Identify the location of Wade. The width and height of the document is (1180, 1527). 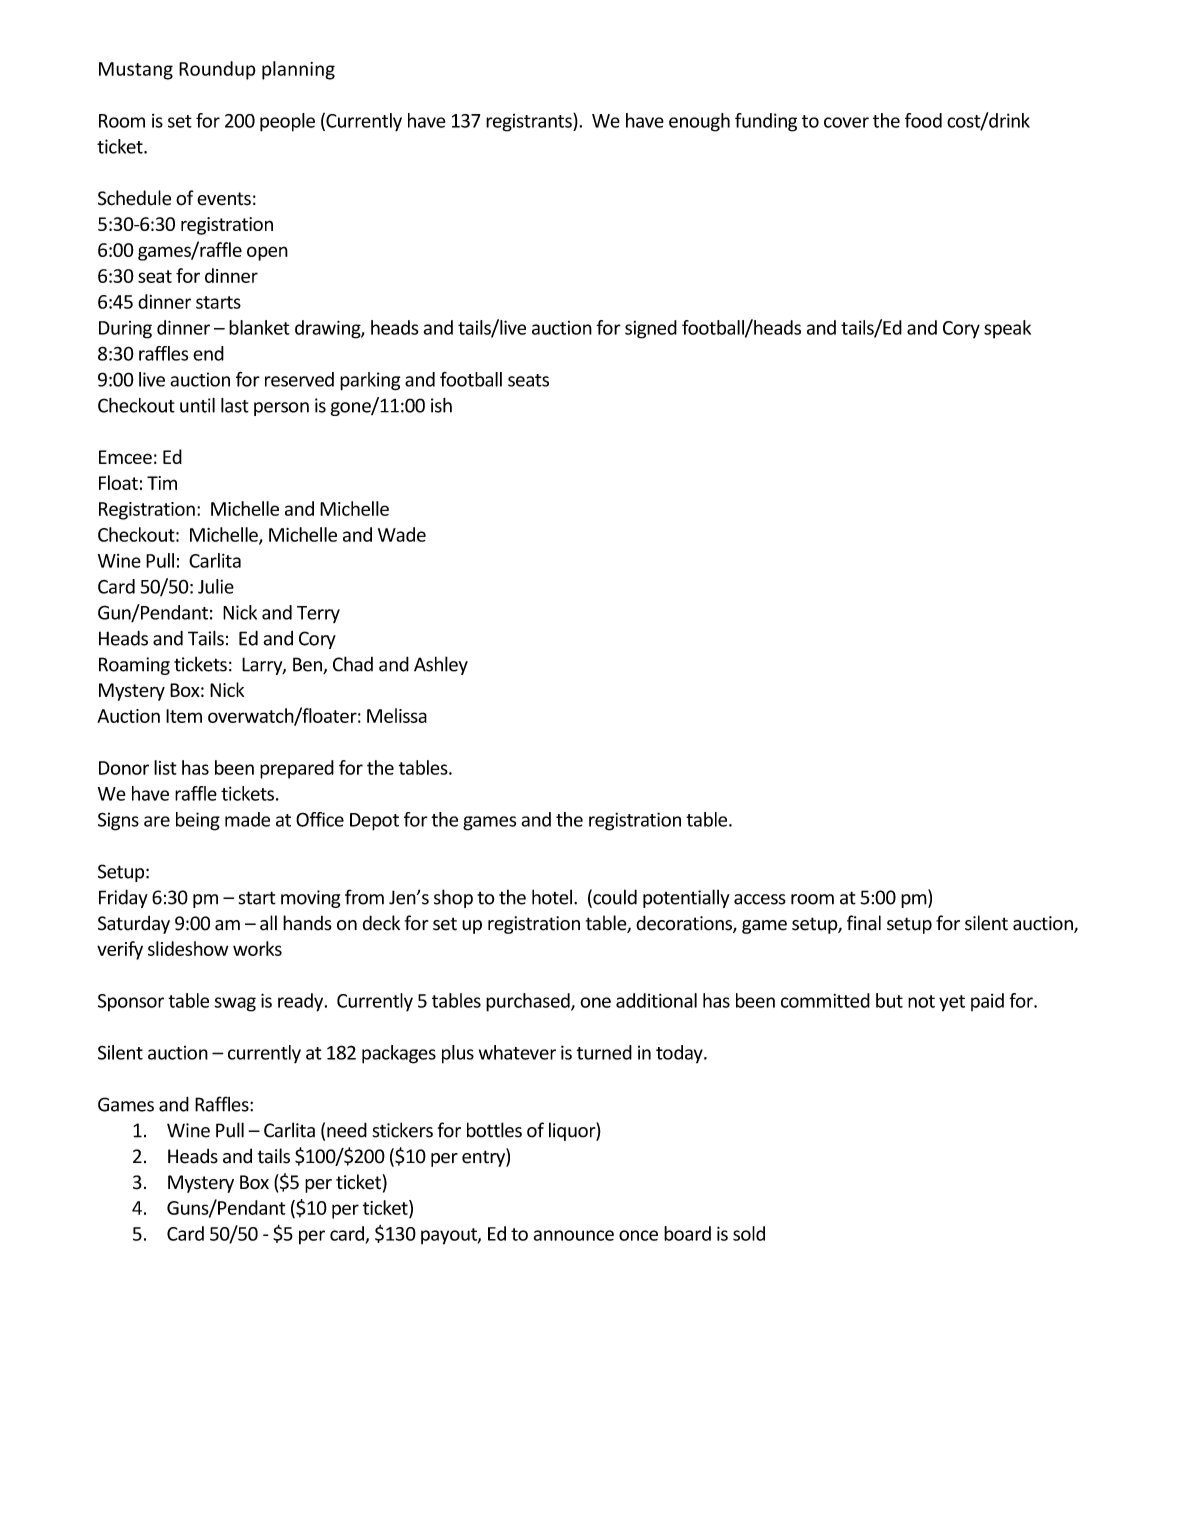
(402, 534).
